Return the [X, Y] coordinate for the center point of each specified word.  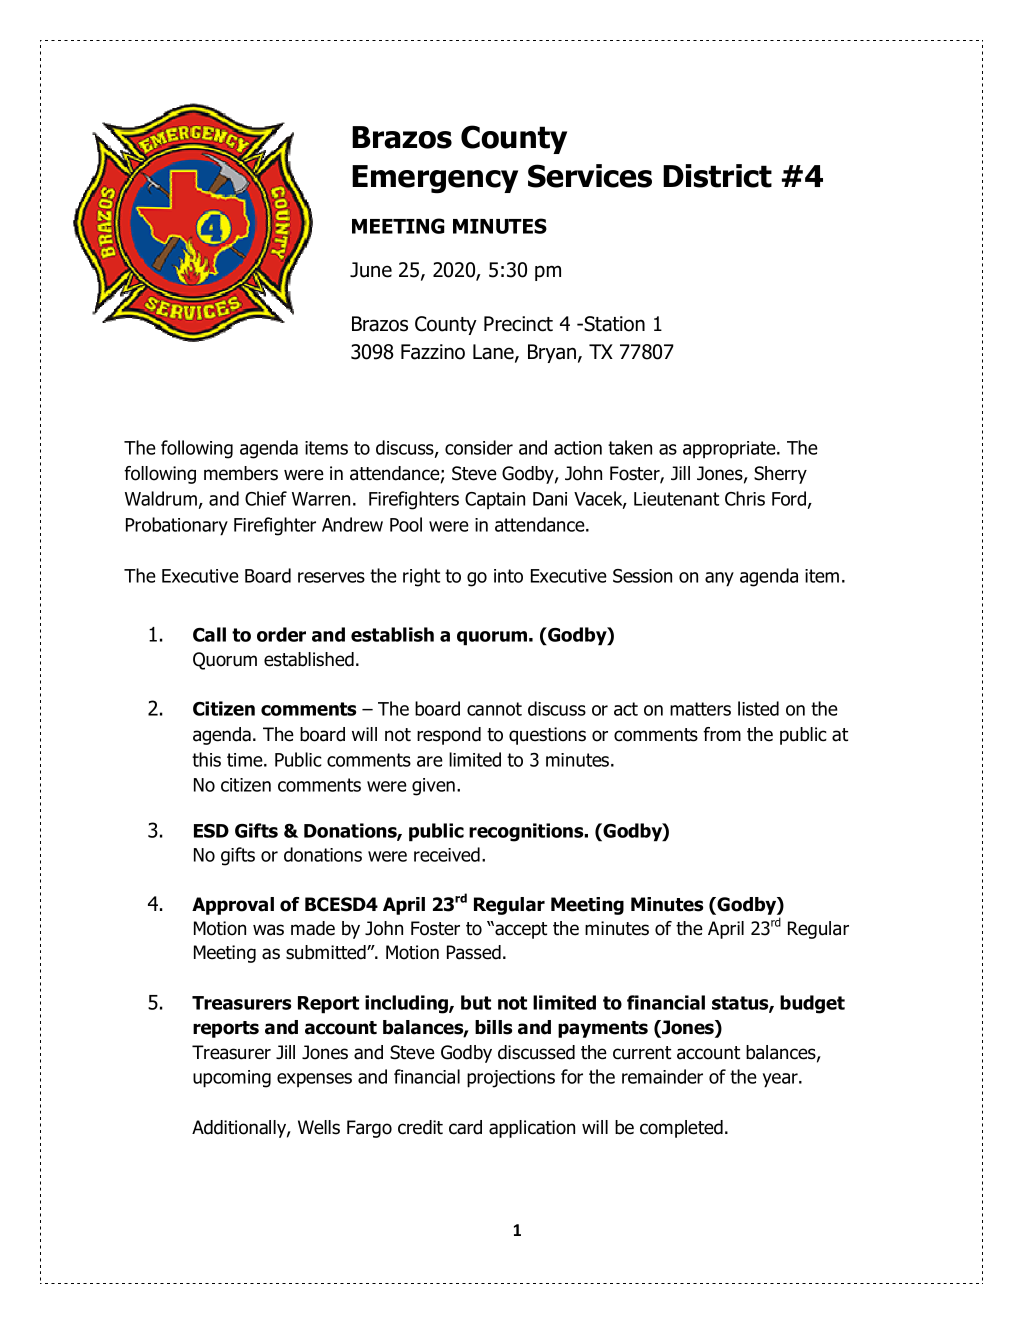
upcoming [232, 1079]
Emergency [435, 179]
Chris [745, 498]
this [206, 759]
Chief [266, 498]
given [433, 787]
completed [681, 1129]
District [717, 176]
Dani [550, 499]
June [371, 270]
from [722, 734]
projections [511, 1079]
